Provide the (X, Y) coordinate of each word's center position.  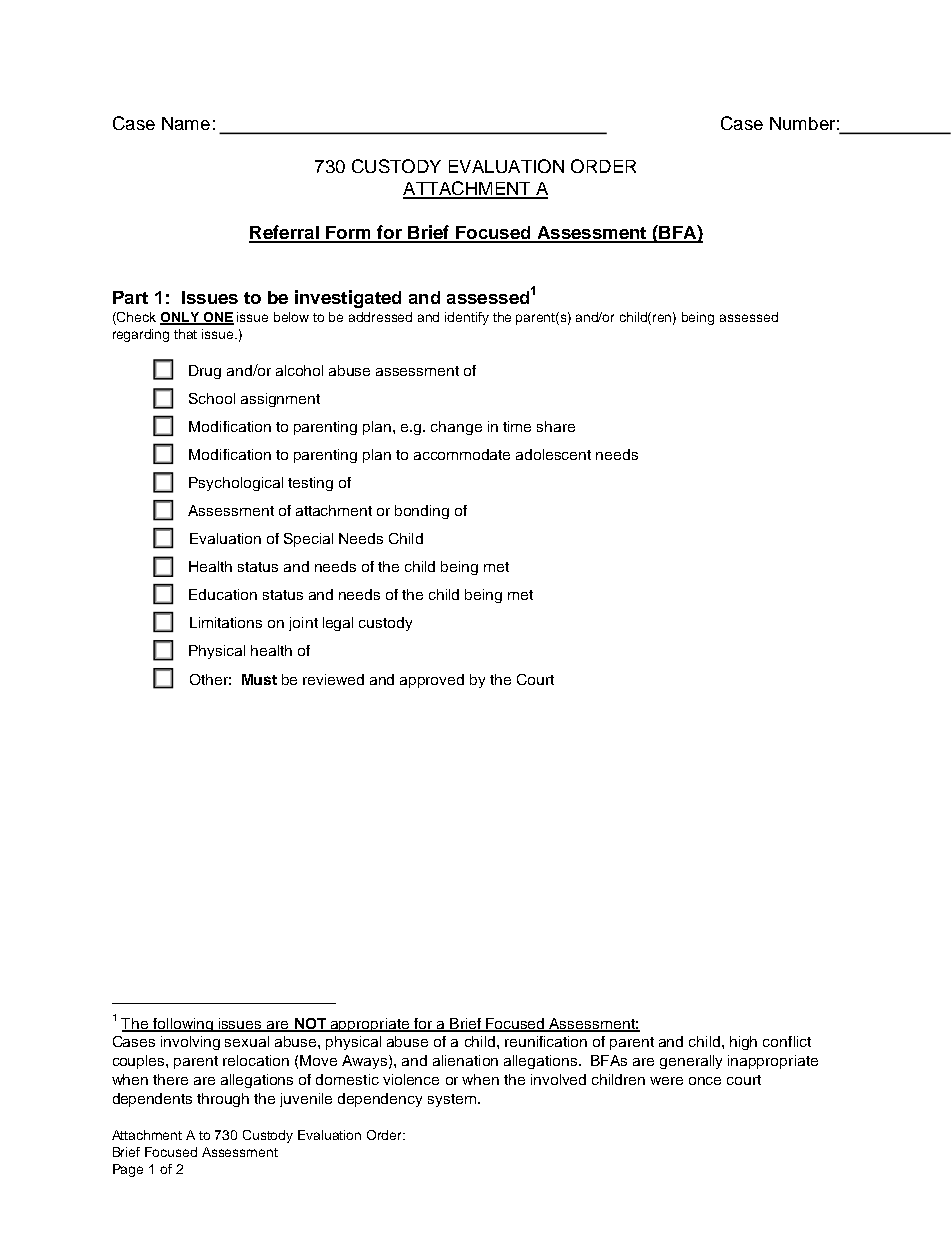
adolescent (553, 454)
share (556, 426)
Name (186, 123)
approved (432, 681)
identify (467, 318)
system (452, 1100)
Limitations (226, 622)
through (223, 1100)
